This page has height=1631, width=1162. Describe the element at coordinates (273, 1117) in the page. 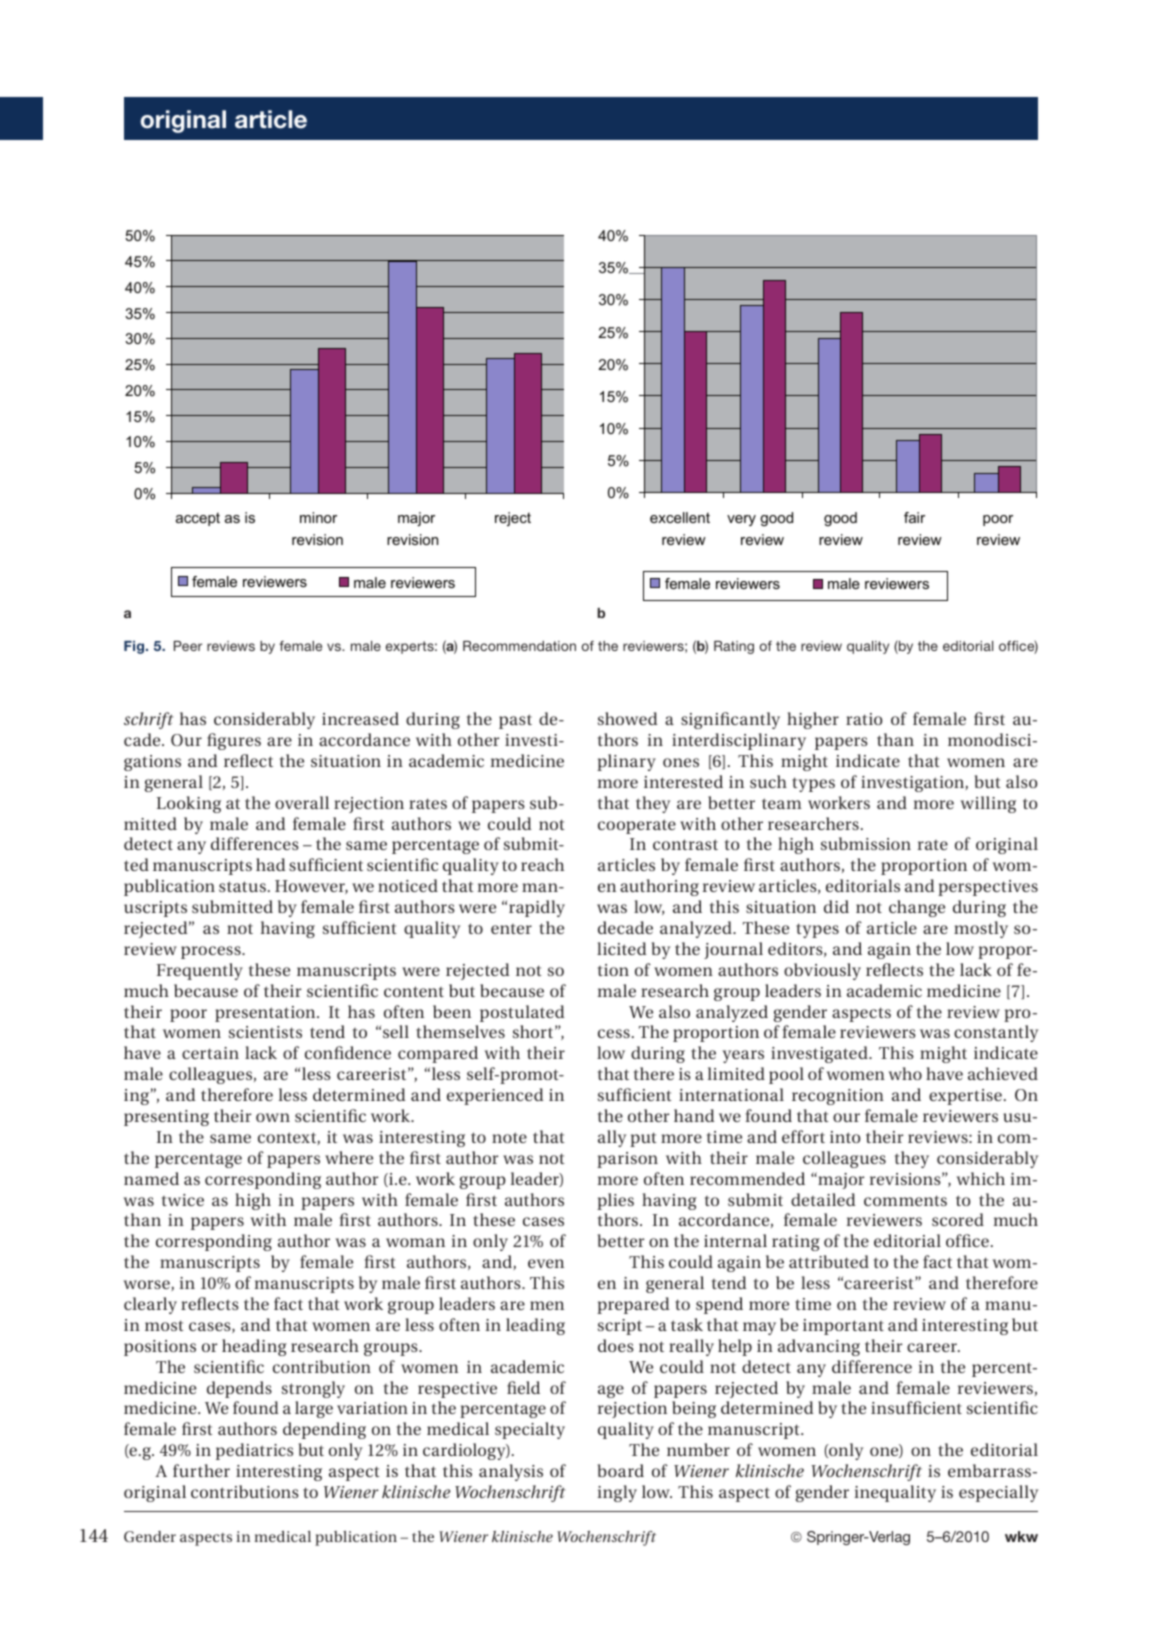

I see `own` at that location.
